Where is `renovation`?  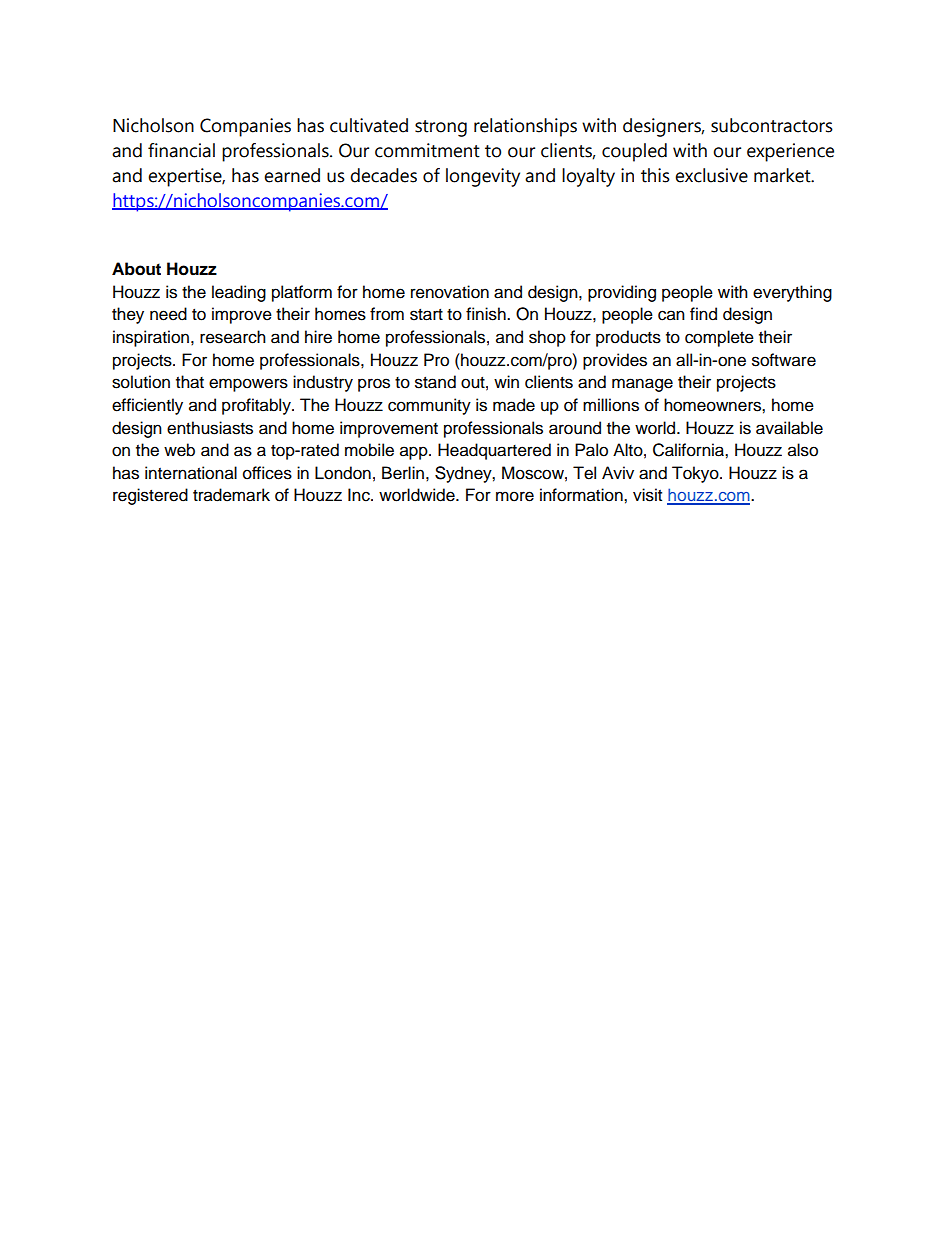 renovation is located at coordinates (450, 292).
